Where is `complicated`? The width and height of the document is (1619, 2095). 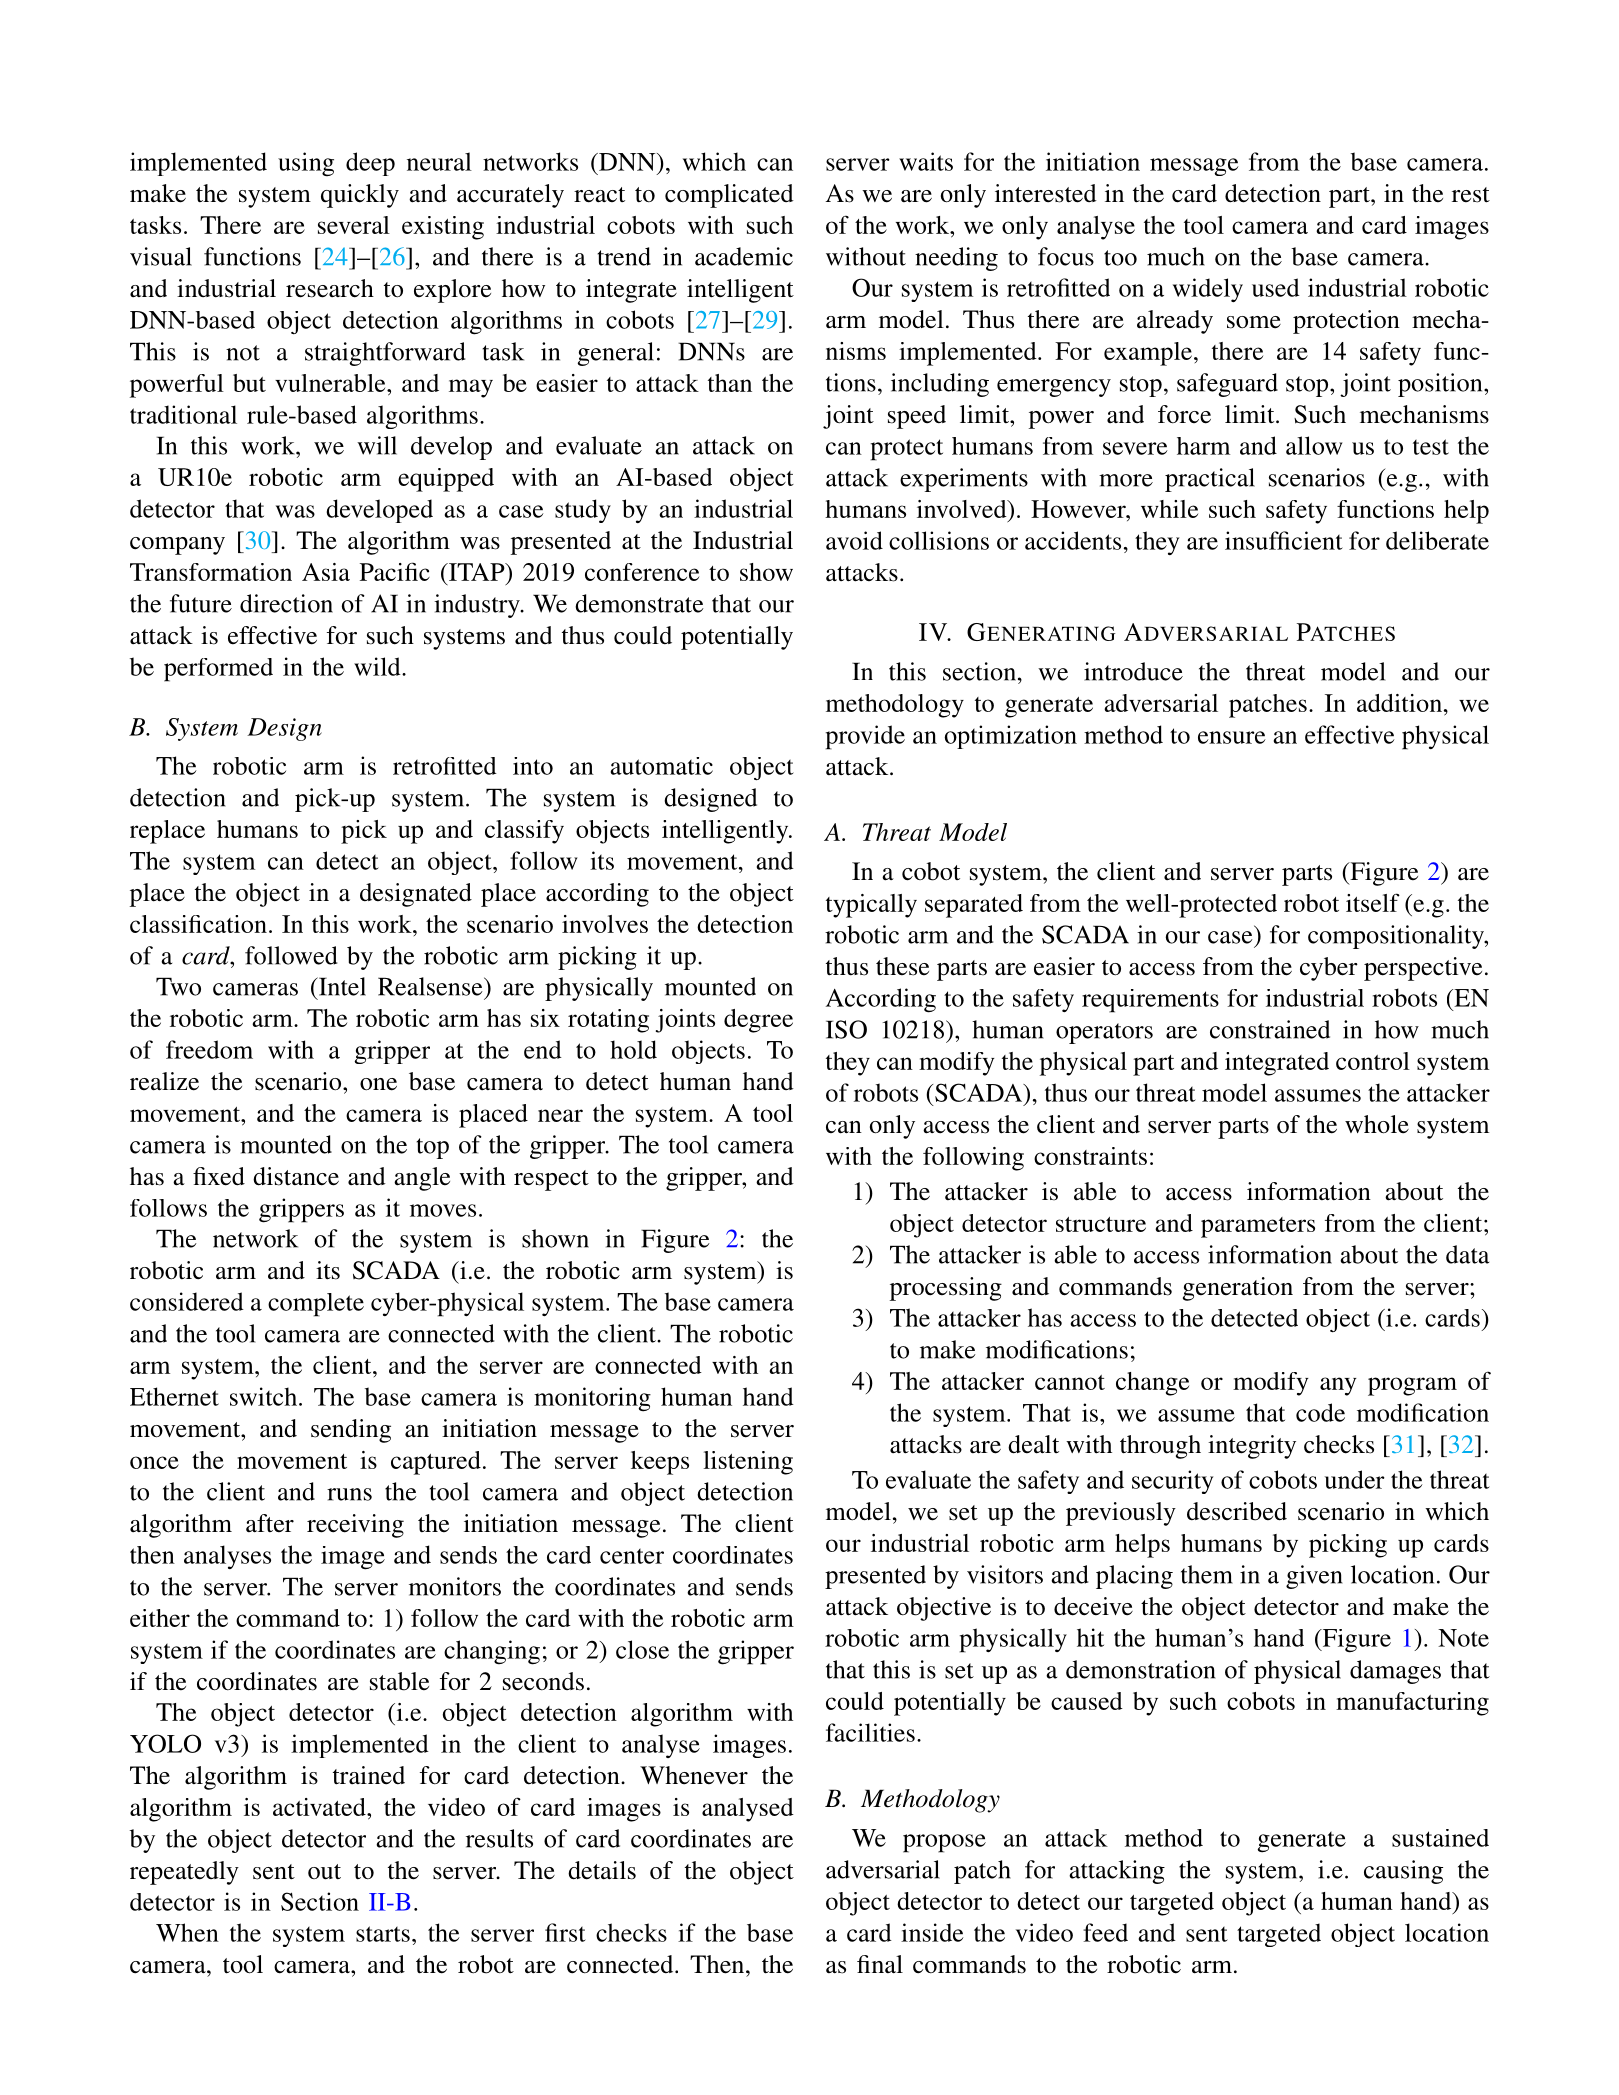 complicated is located at coordinates (729, 196).
